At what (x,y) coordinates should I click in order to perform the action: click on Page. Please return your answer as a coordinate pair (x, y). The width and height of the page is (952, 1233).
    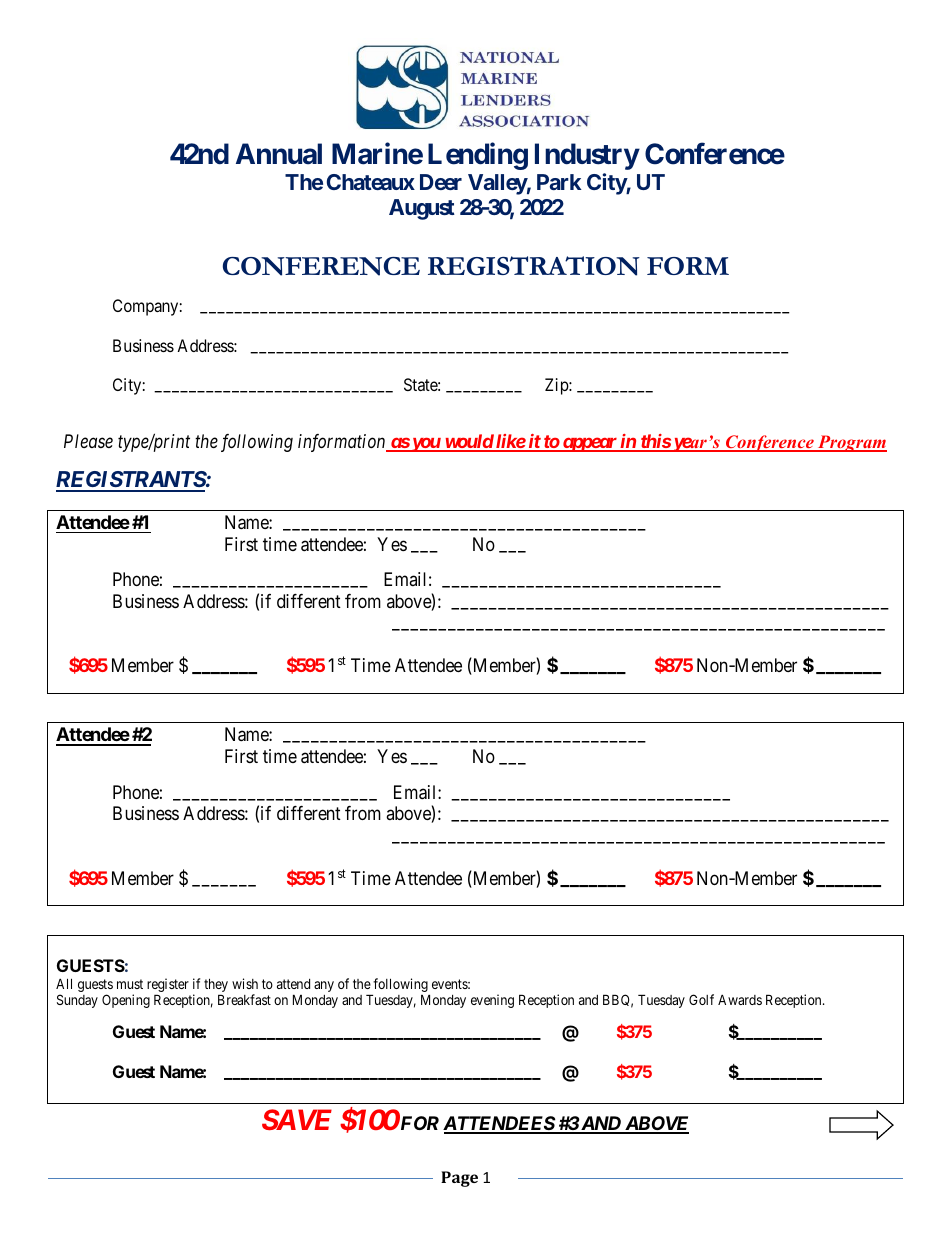
    Looking at the image, I should click on (459, 1179).
